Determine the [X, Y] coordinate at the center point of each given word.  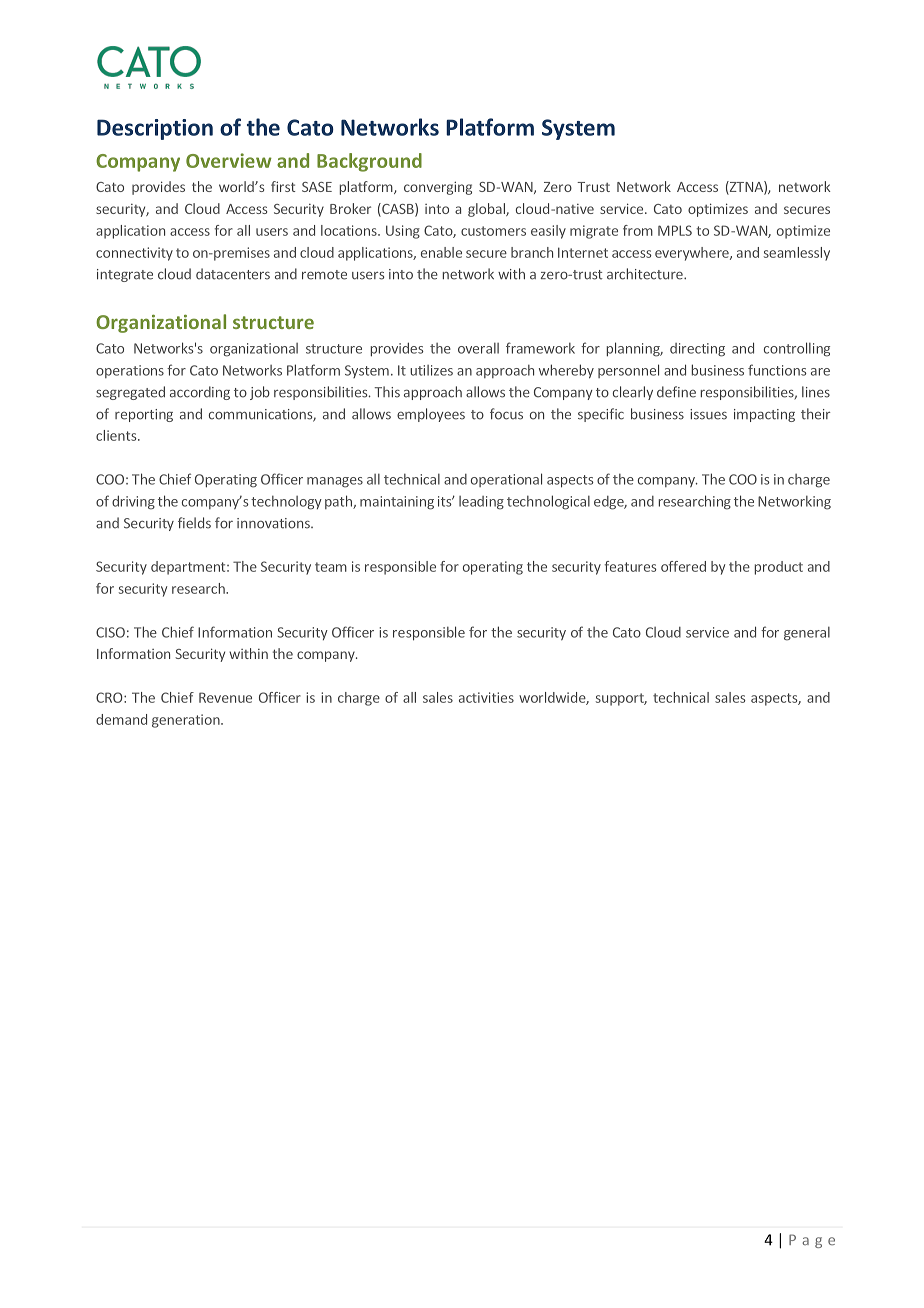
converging [438, 188]
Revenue [225, 697]
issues [708, 414]
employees [431, 415]
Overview [229, 160]
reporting [144, 415]
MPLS [675, 230]
